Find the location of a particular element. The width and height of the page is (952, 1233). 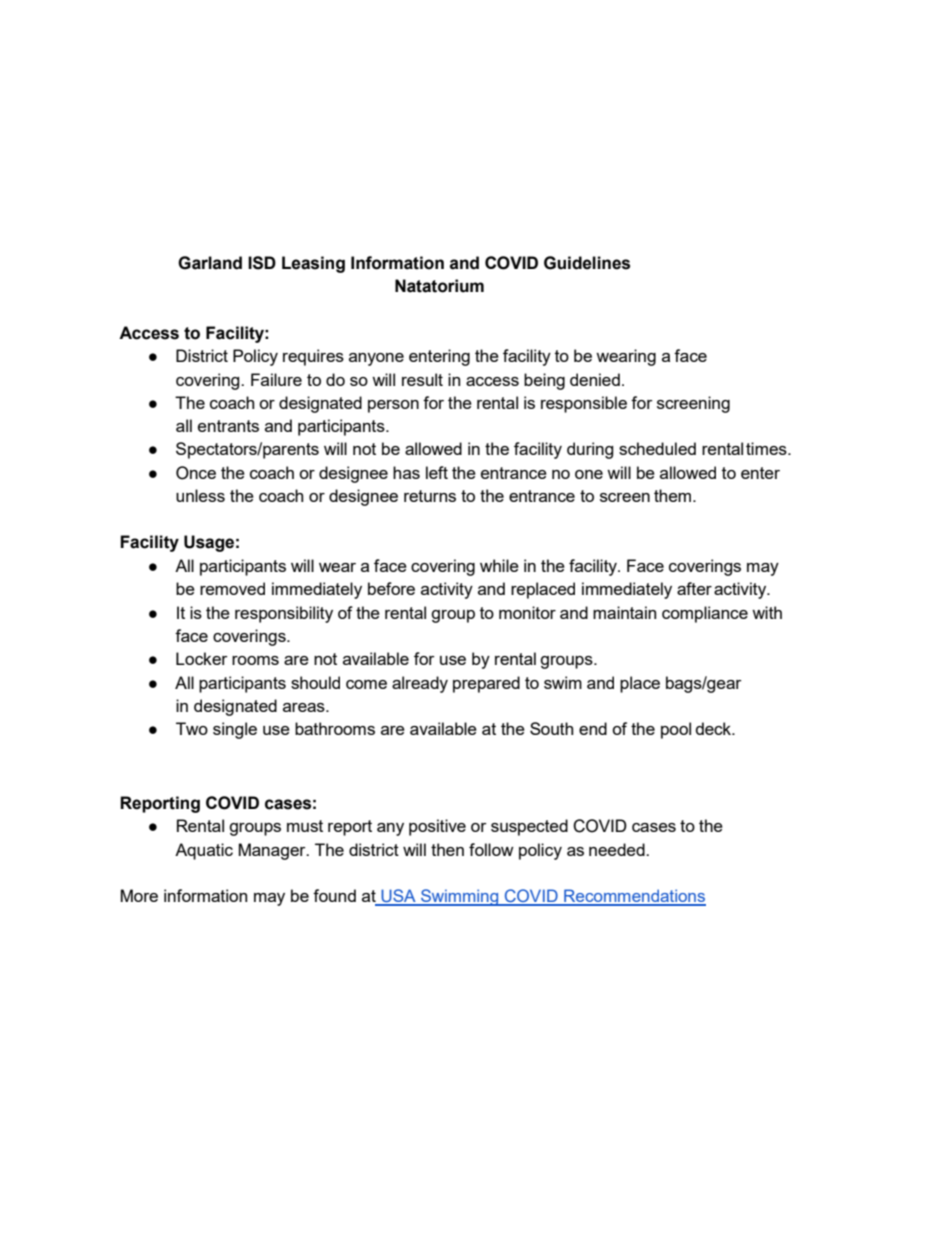

after is located at coordinates (694, 588).
